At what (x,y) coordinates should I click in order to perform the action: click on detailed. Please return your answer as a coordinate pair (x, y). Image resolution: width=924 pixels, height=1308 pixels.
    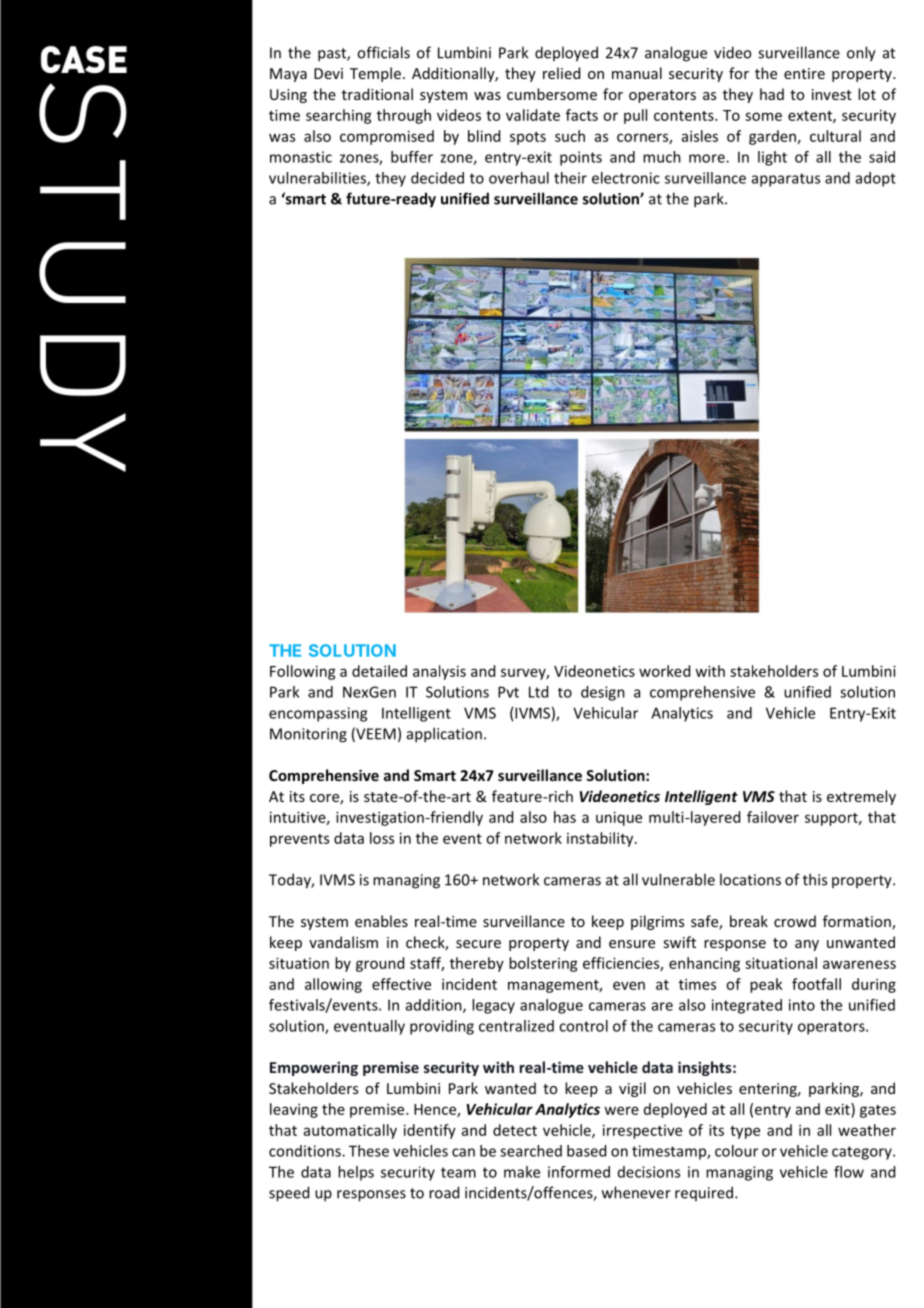
    Looking at the image, I should click on (379, 671).
